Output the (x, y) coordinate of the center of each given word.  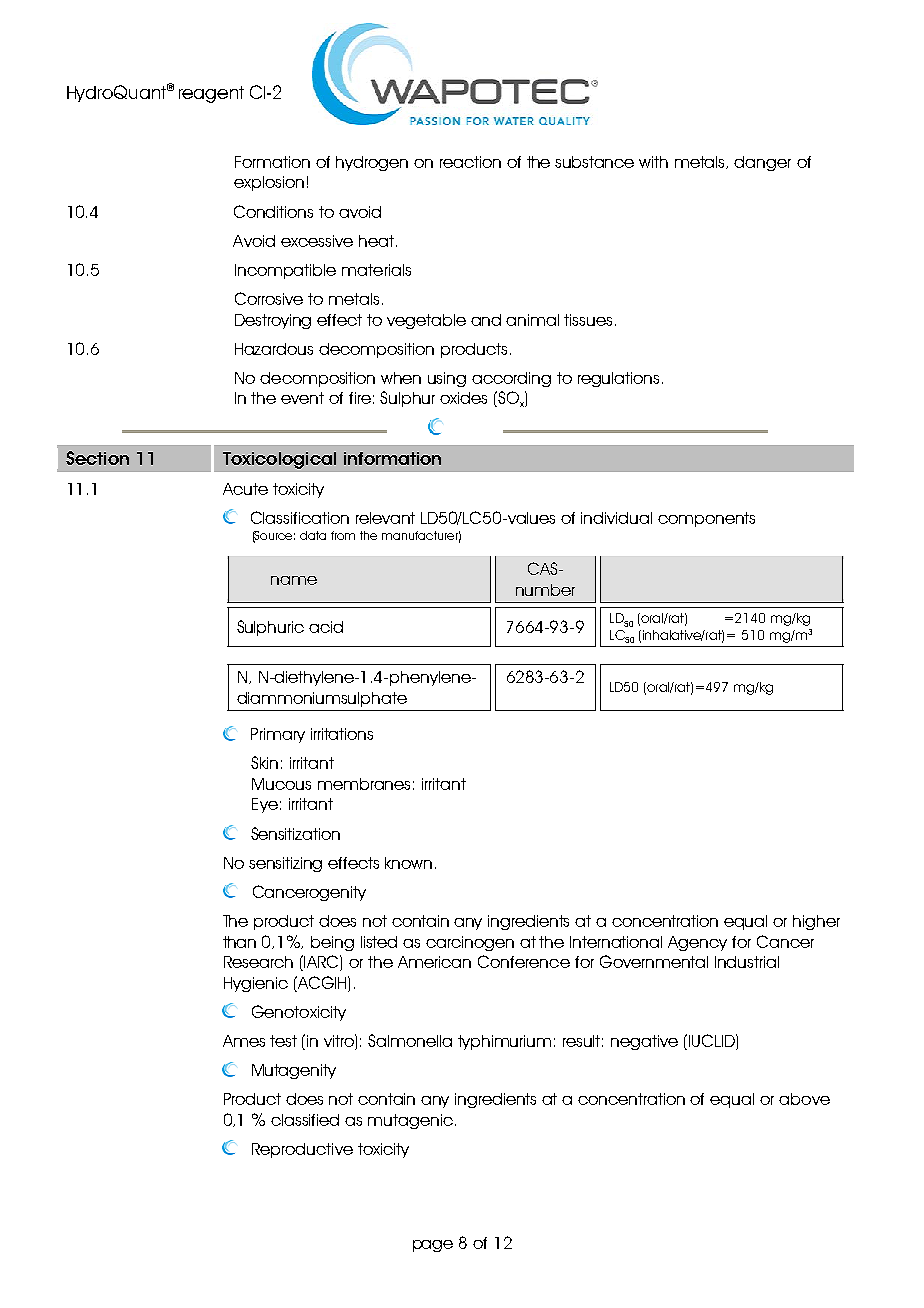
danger (762, 163)
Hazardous (274, 349)
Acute (245, 489)
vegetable (426, 321)
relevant (385, 518)
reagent (211, 94)
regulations (618, 379)
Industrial (747, 962)
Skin (264, 762)
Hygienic (256, 984)
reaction (470, 162)
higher (816, 922)
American (434, 962)
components (706, 519)
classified (305, 1120)
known (408, 863)
